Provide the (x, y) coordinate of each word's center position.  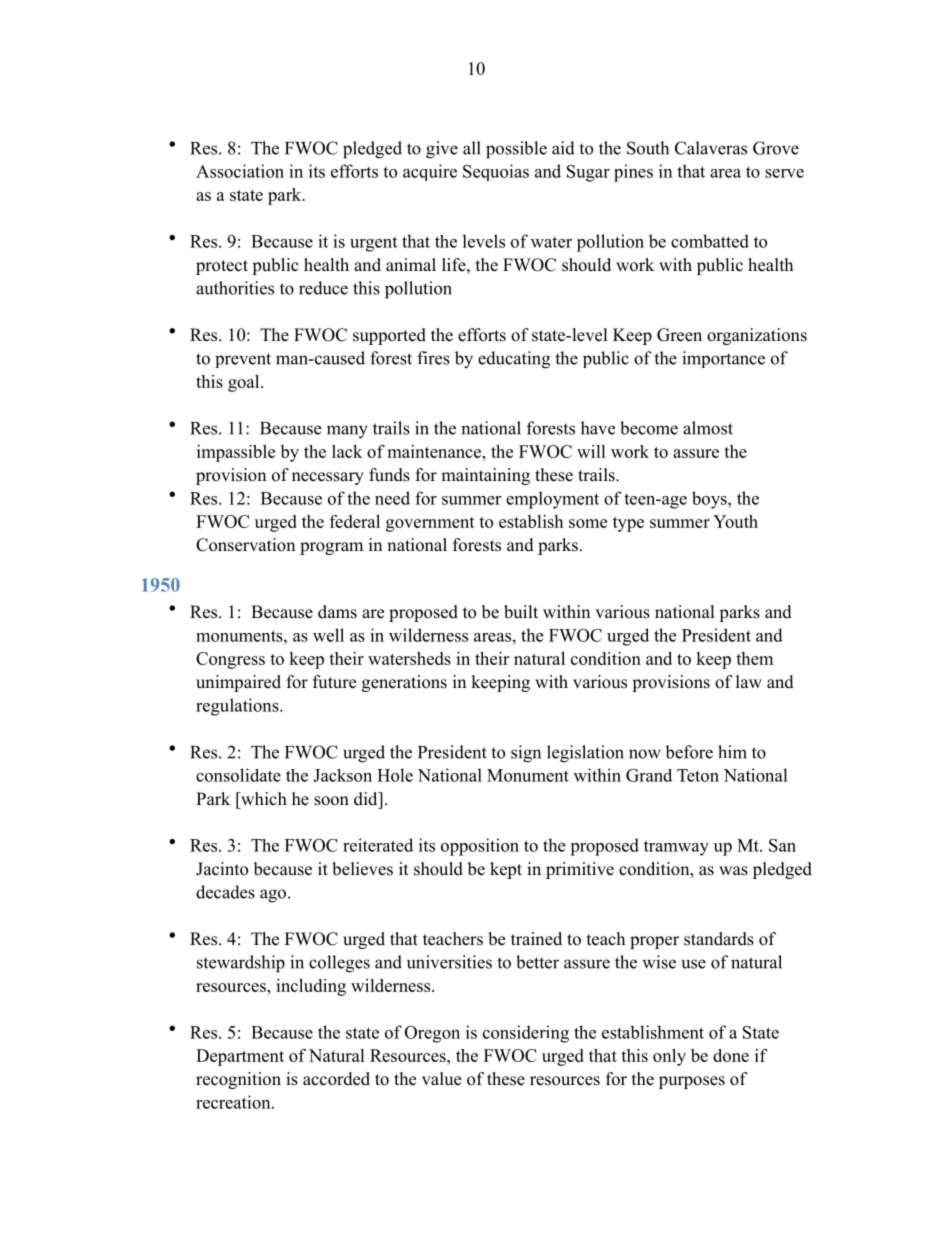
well (328, 635)
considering (526, 1034)
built (521, 612)
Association (240, 171)
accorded (336, 1079)
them (754, 658)
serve (784, 173)
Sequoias (496, 172)
